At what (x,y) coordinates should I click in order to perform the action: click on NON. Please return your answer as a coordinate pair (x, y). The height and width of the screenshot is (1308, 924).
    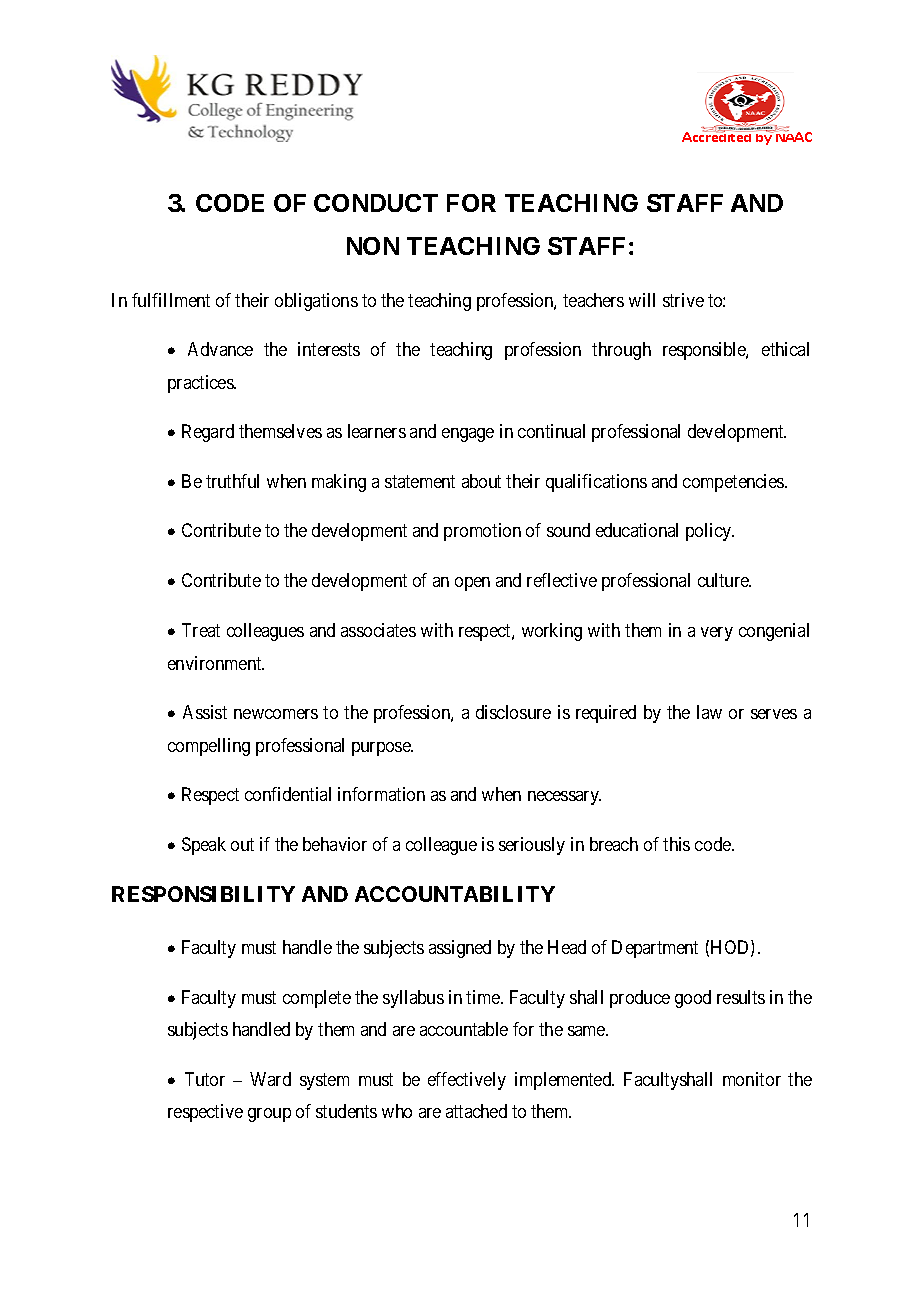
    Looking at the image, I should click on (373, 246).
